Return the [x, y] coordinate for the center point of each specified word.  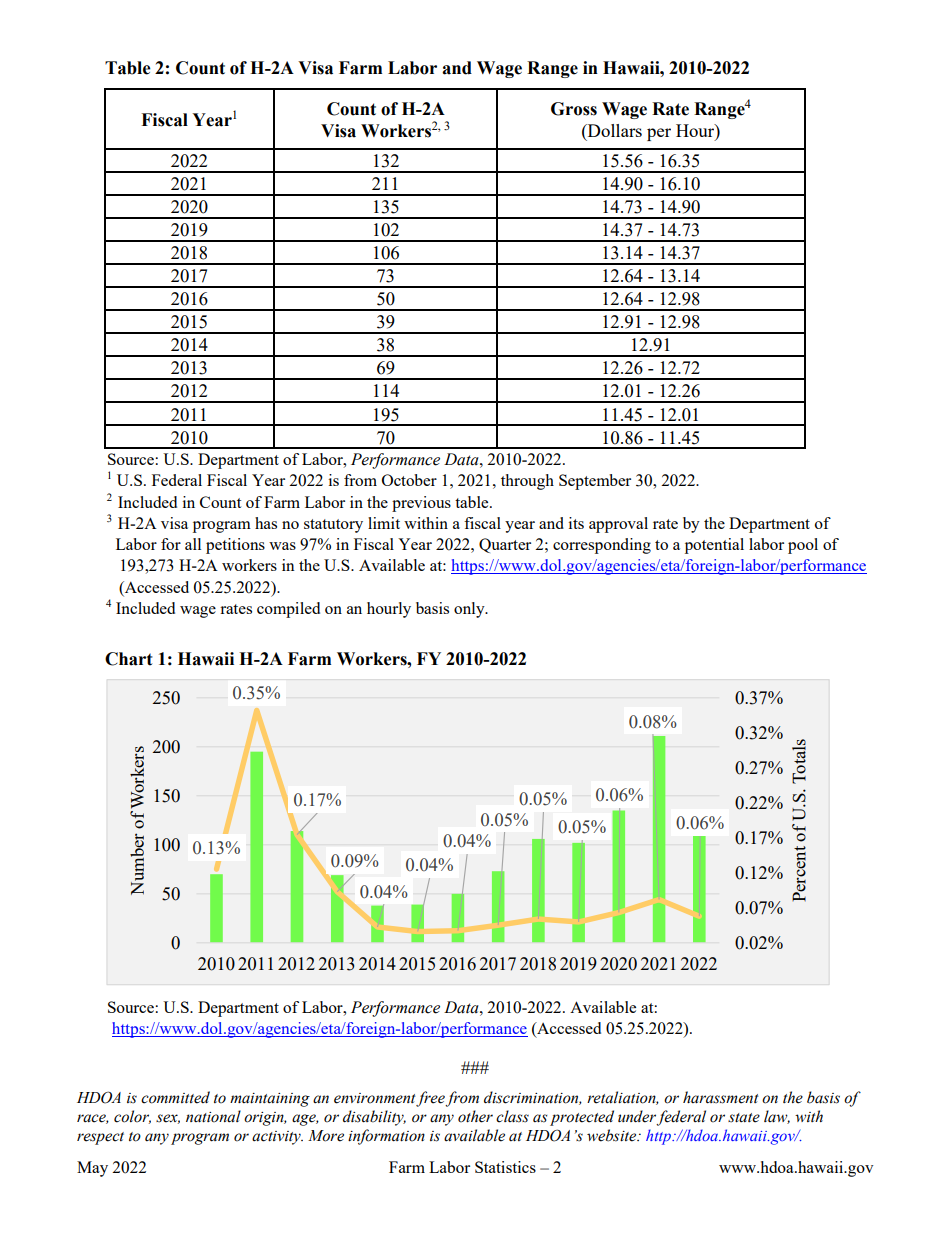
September [595, 482]
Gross [574, 109]
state [744, 1118]
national [213, 1116]
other [475, 1116]
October [409, 480]
